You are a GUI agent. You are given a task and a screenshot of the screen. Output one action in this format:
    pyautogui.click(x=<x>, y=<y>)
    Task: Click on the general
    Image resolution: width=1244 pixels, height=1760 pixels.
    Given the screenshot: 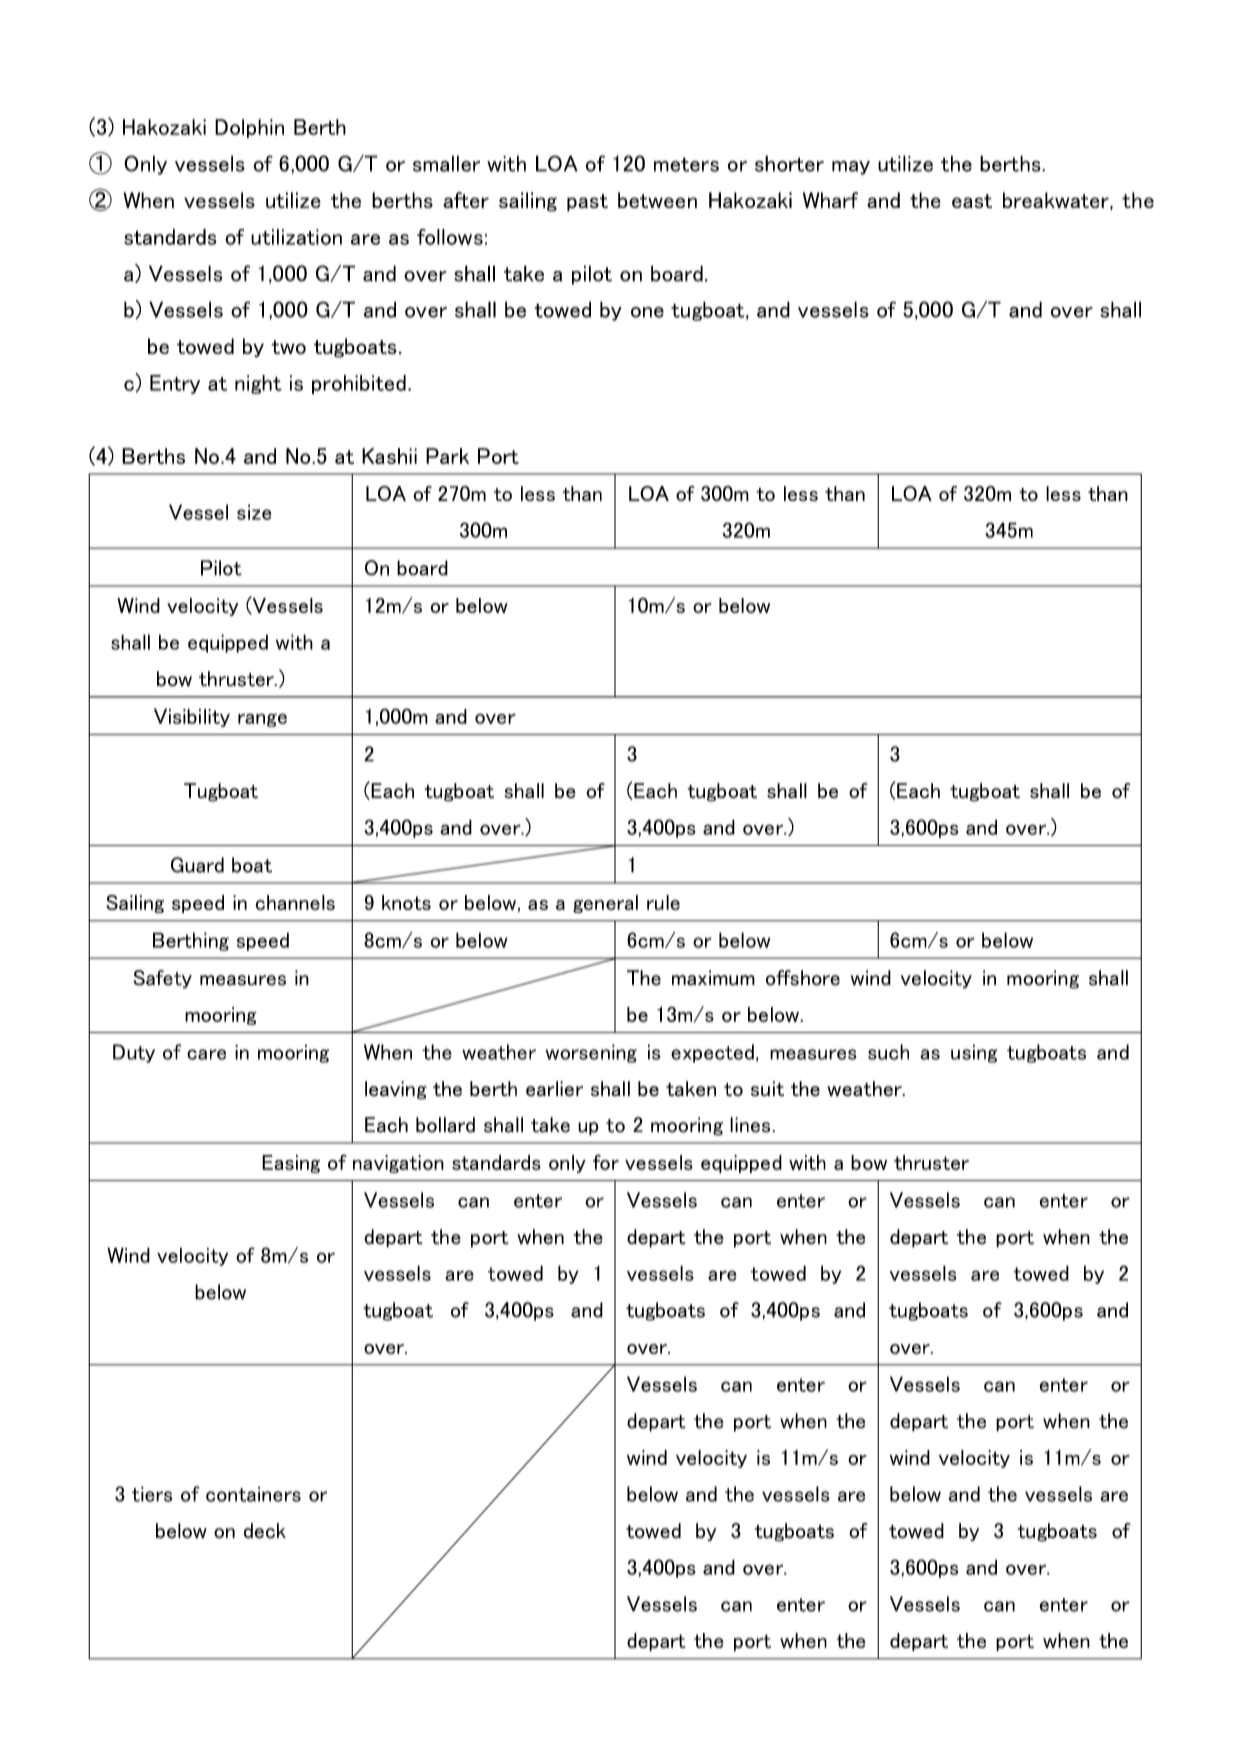 What is the action you would take?
    pyautogui.click(x=605, y=904)
